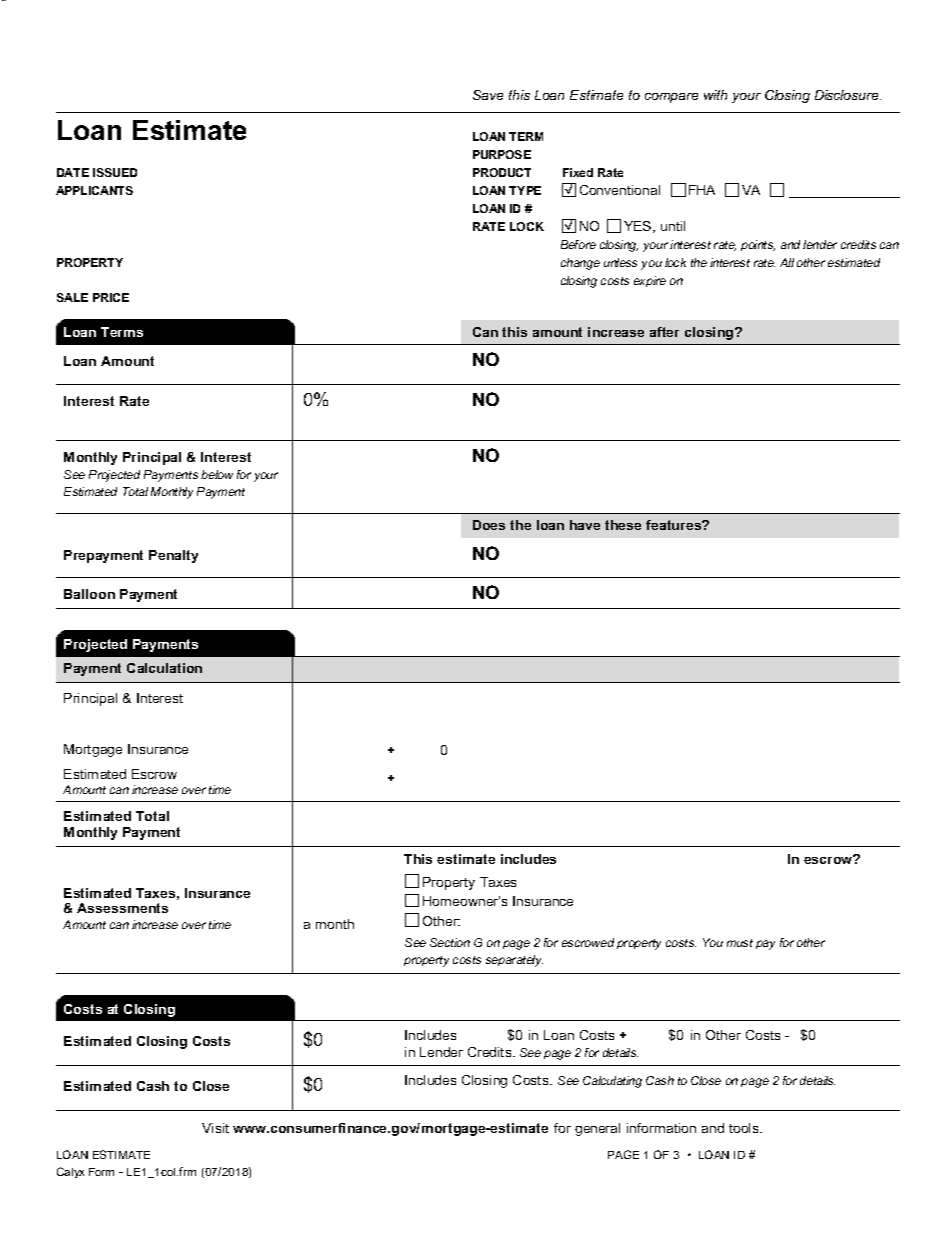 This screenshot has height=1233, width=952. Describe the element at coordinates (715, 95) in the screenshot. I see `with` at that location.
